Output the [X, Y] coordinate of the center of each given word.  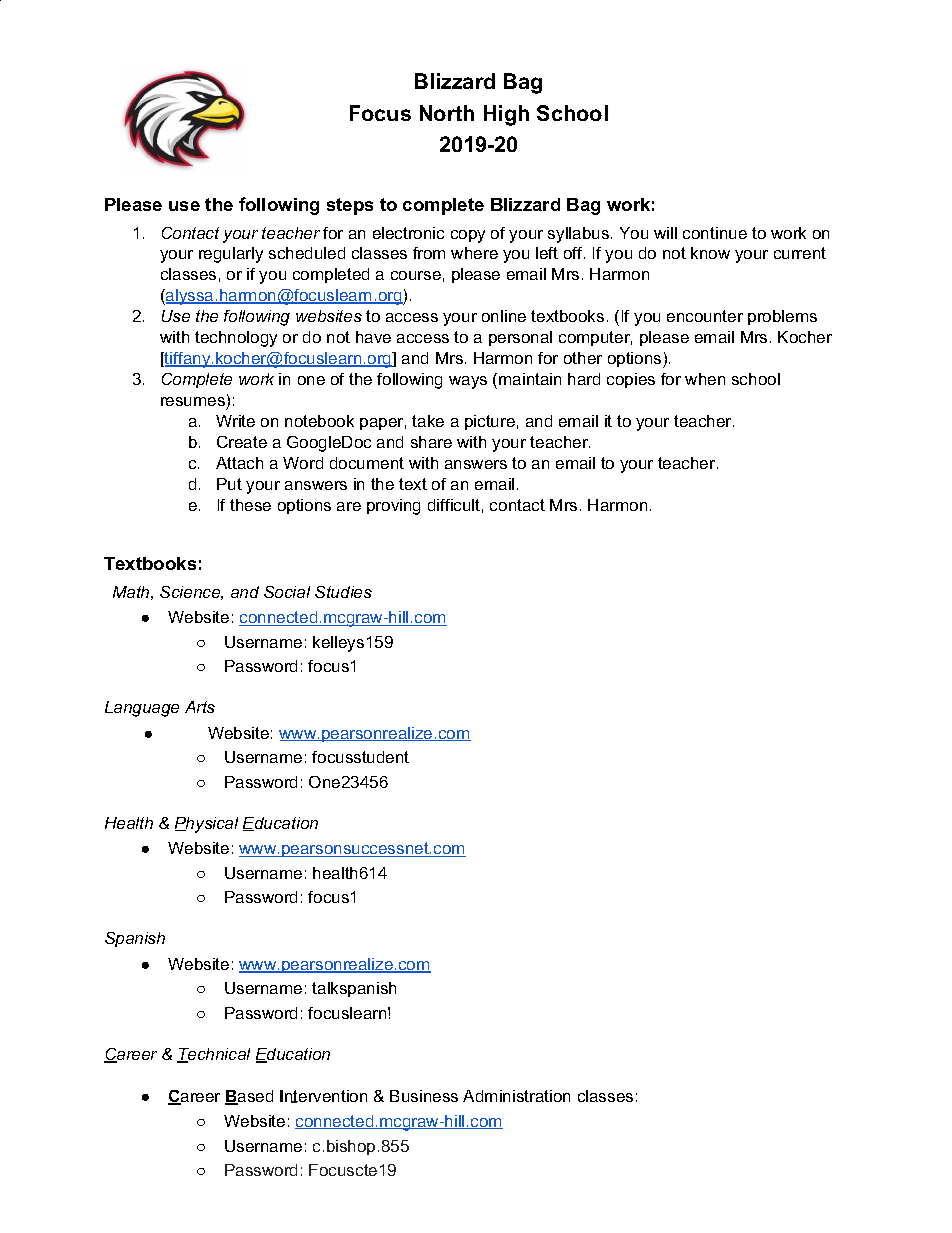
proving [393, 507]
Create [242, 442]
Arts [200, 707]
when [705, 379]
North [447, 113]
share [431, 442]
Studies [343, 592]
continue [715, 233]
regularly [231, 255]
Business [424, 1096]
